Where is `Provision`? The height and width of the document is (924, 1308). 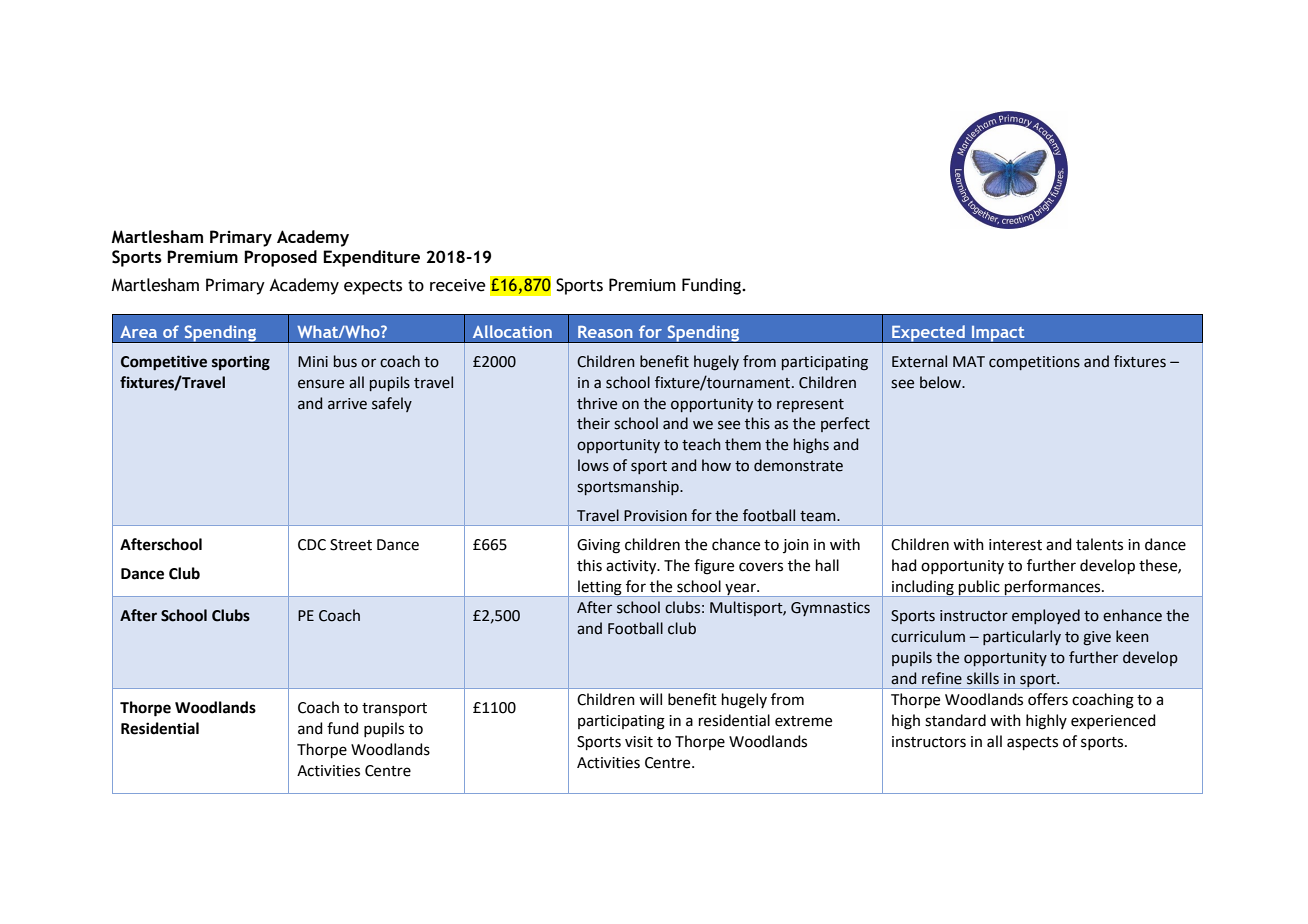 Provision is located at coordinates (655, 516).
